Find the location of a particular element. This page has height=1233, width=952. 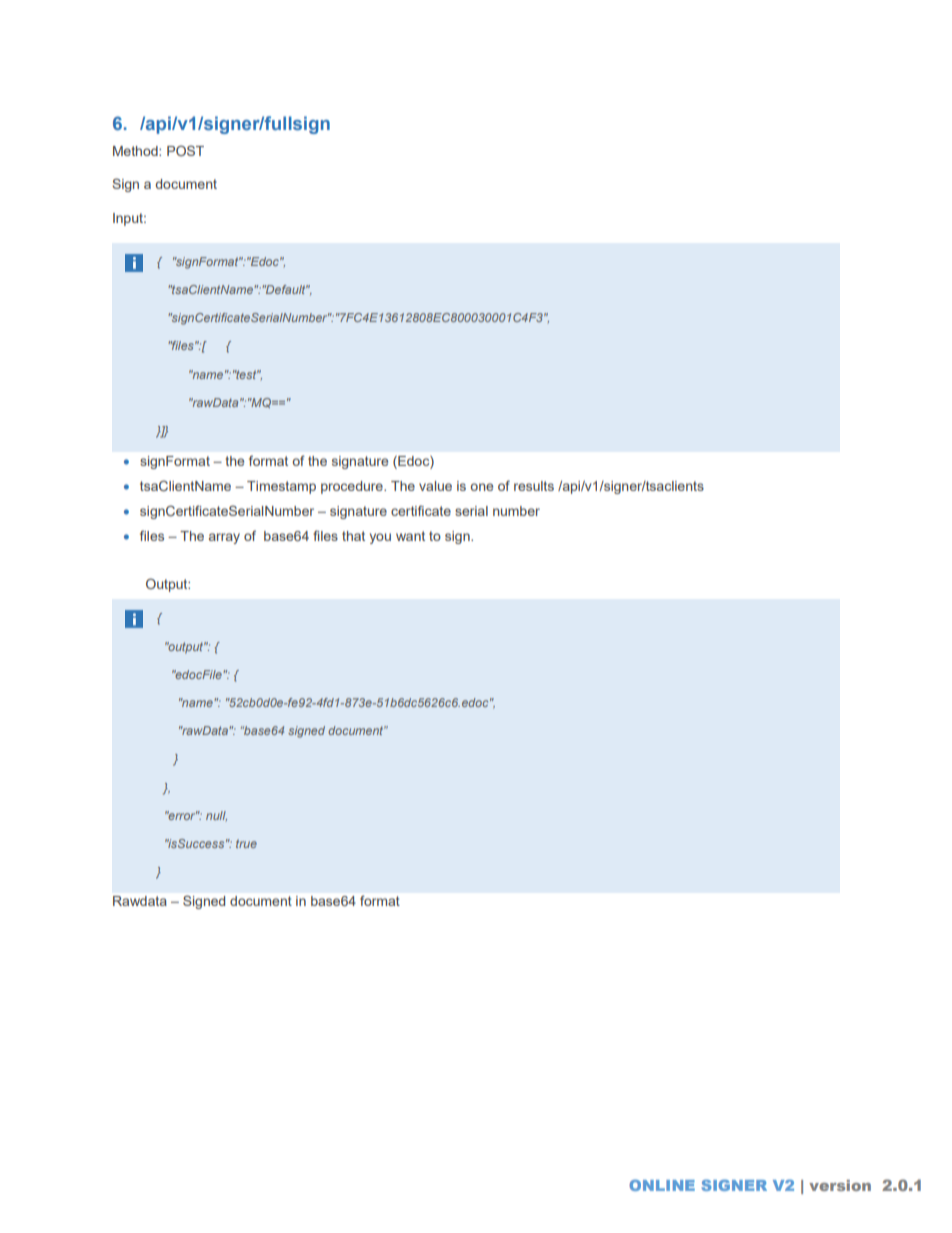

null is located at coordinates (216, 816).
